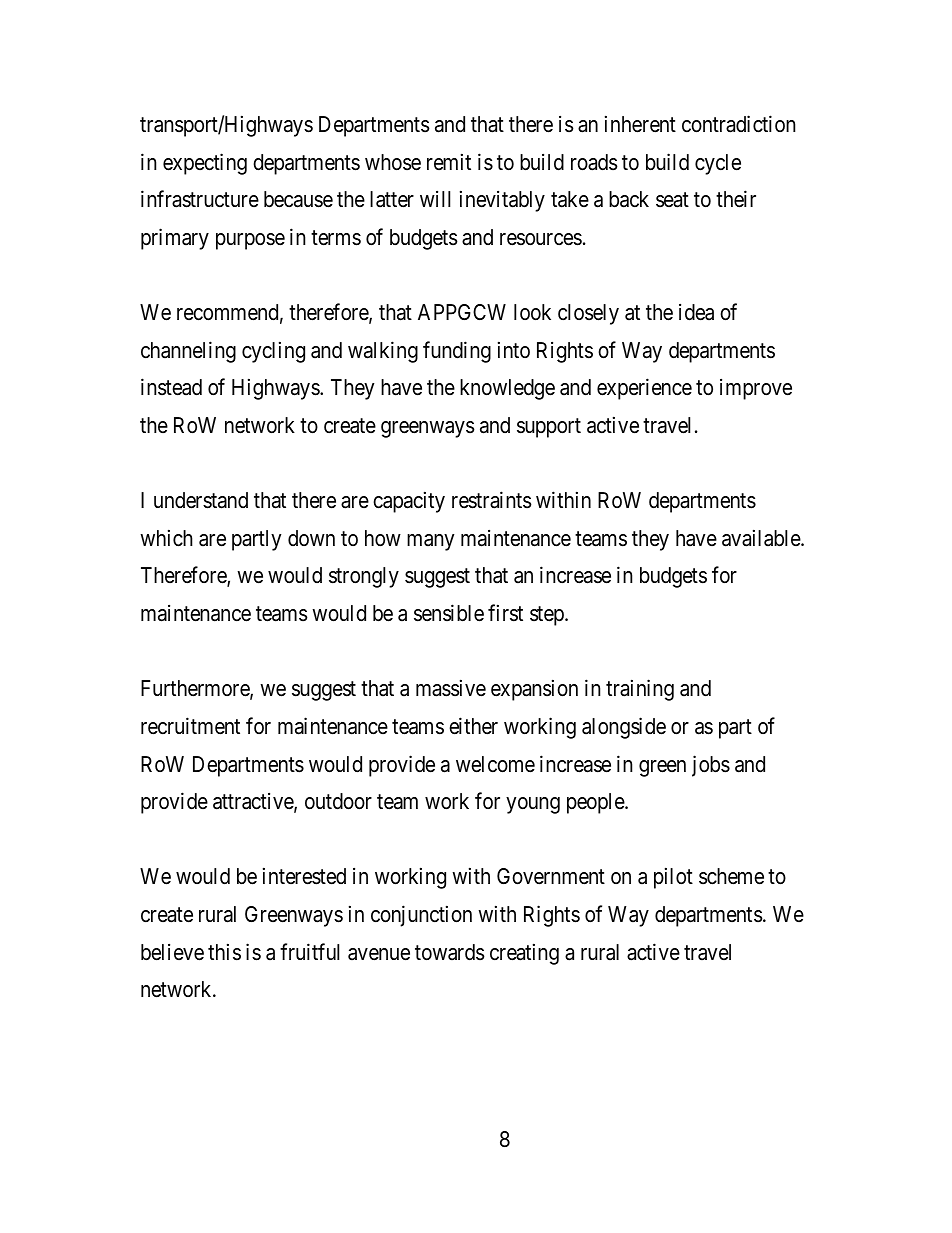  I want to click on available, so click(762, 538).
